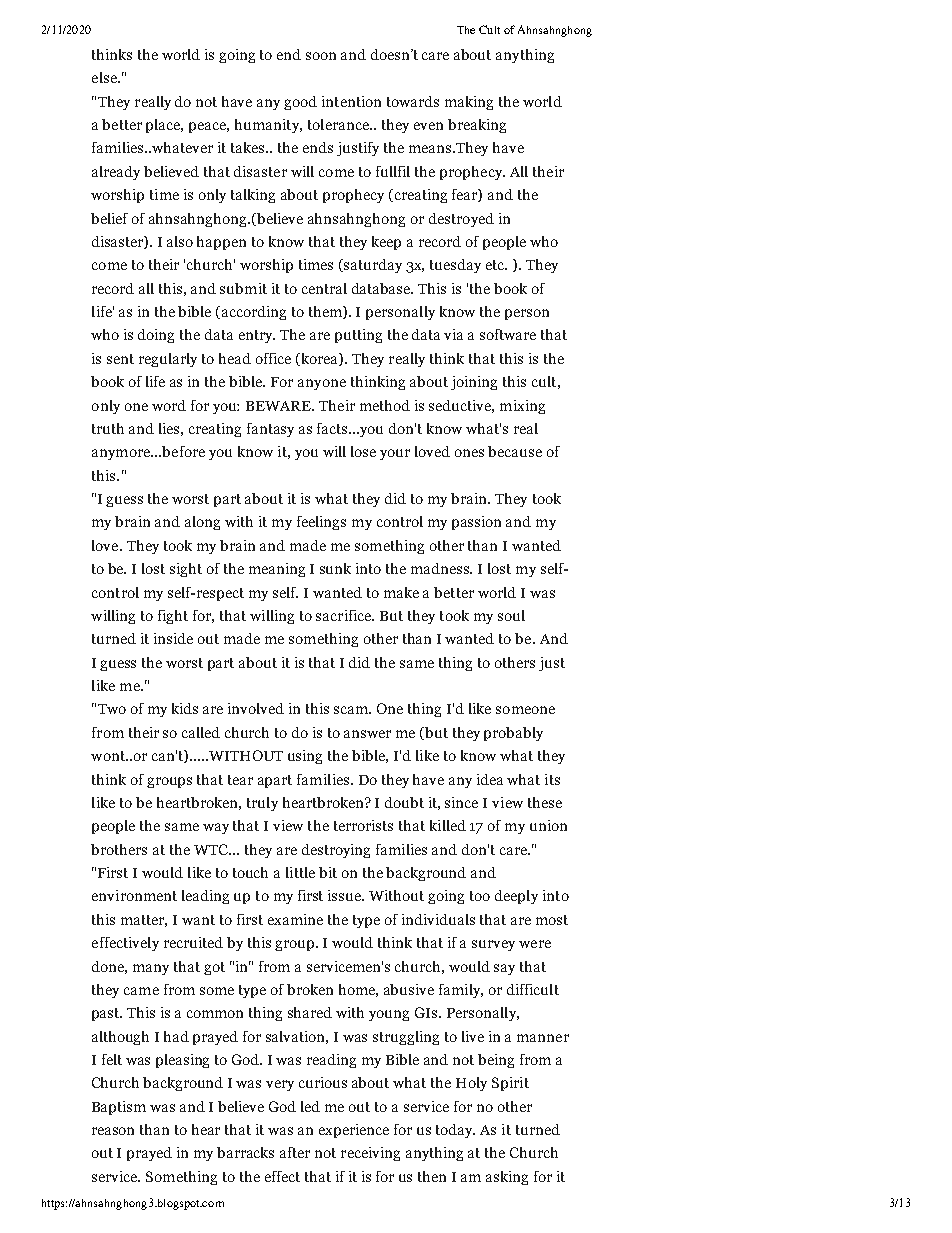 Image resolution: width=952 pixels, height=1233 pixels. Describe the element at coordinates (164, 126) in the screenshot. I see `place` at that location.
